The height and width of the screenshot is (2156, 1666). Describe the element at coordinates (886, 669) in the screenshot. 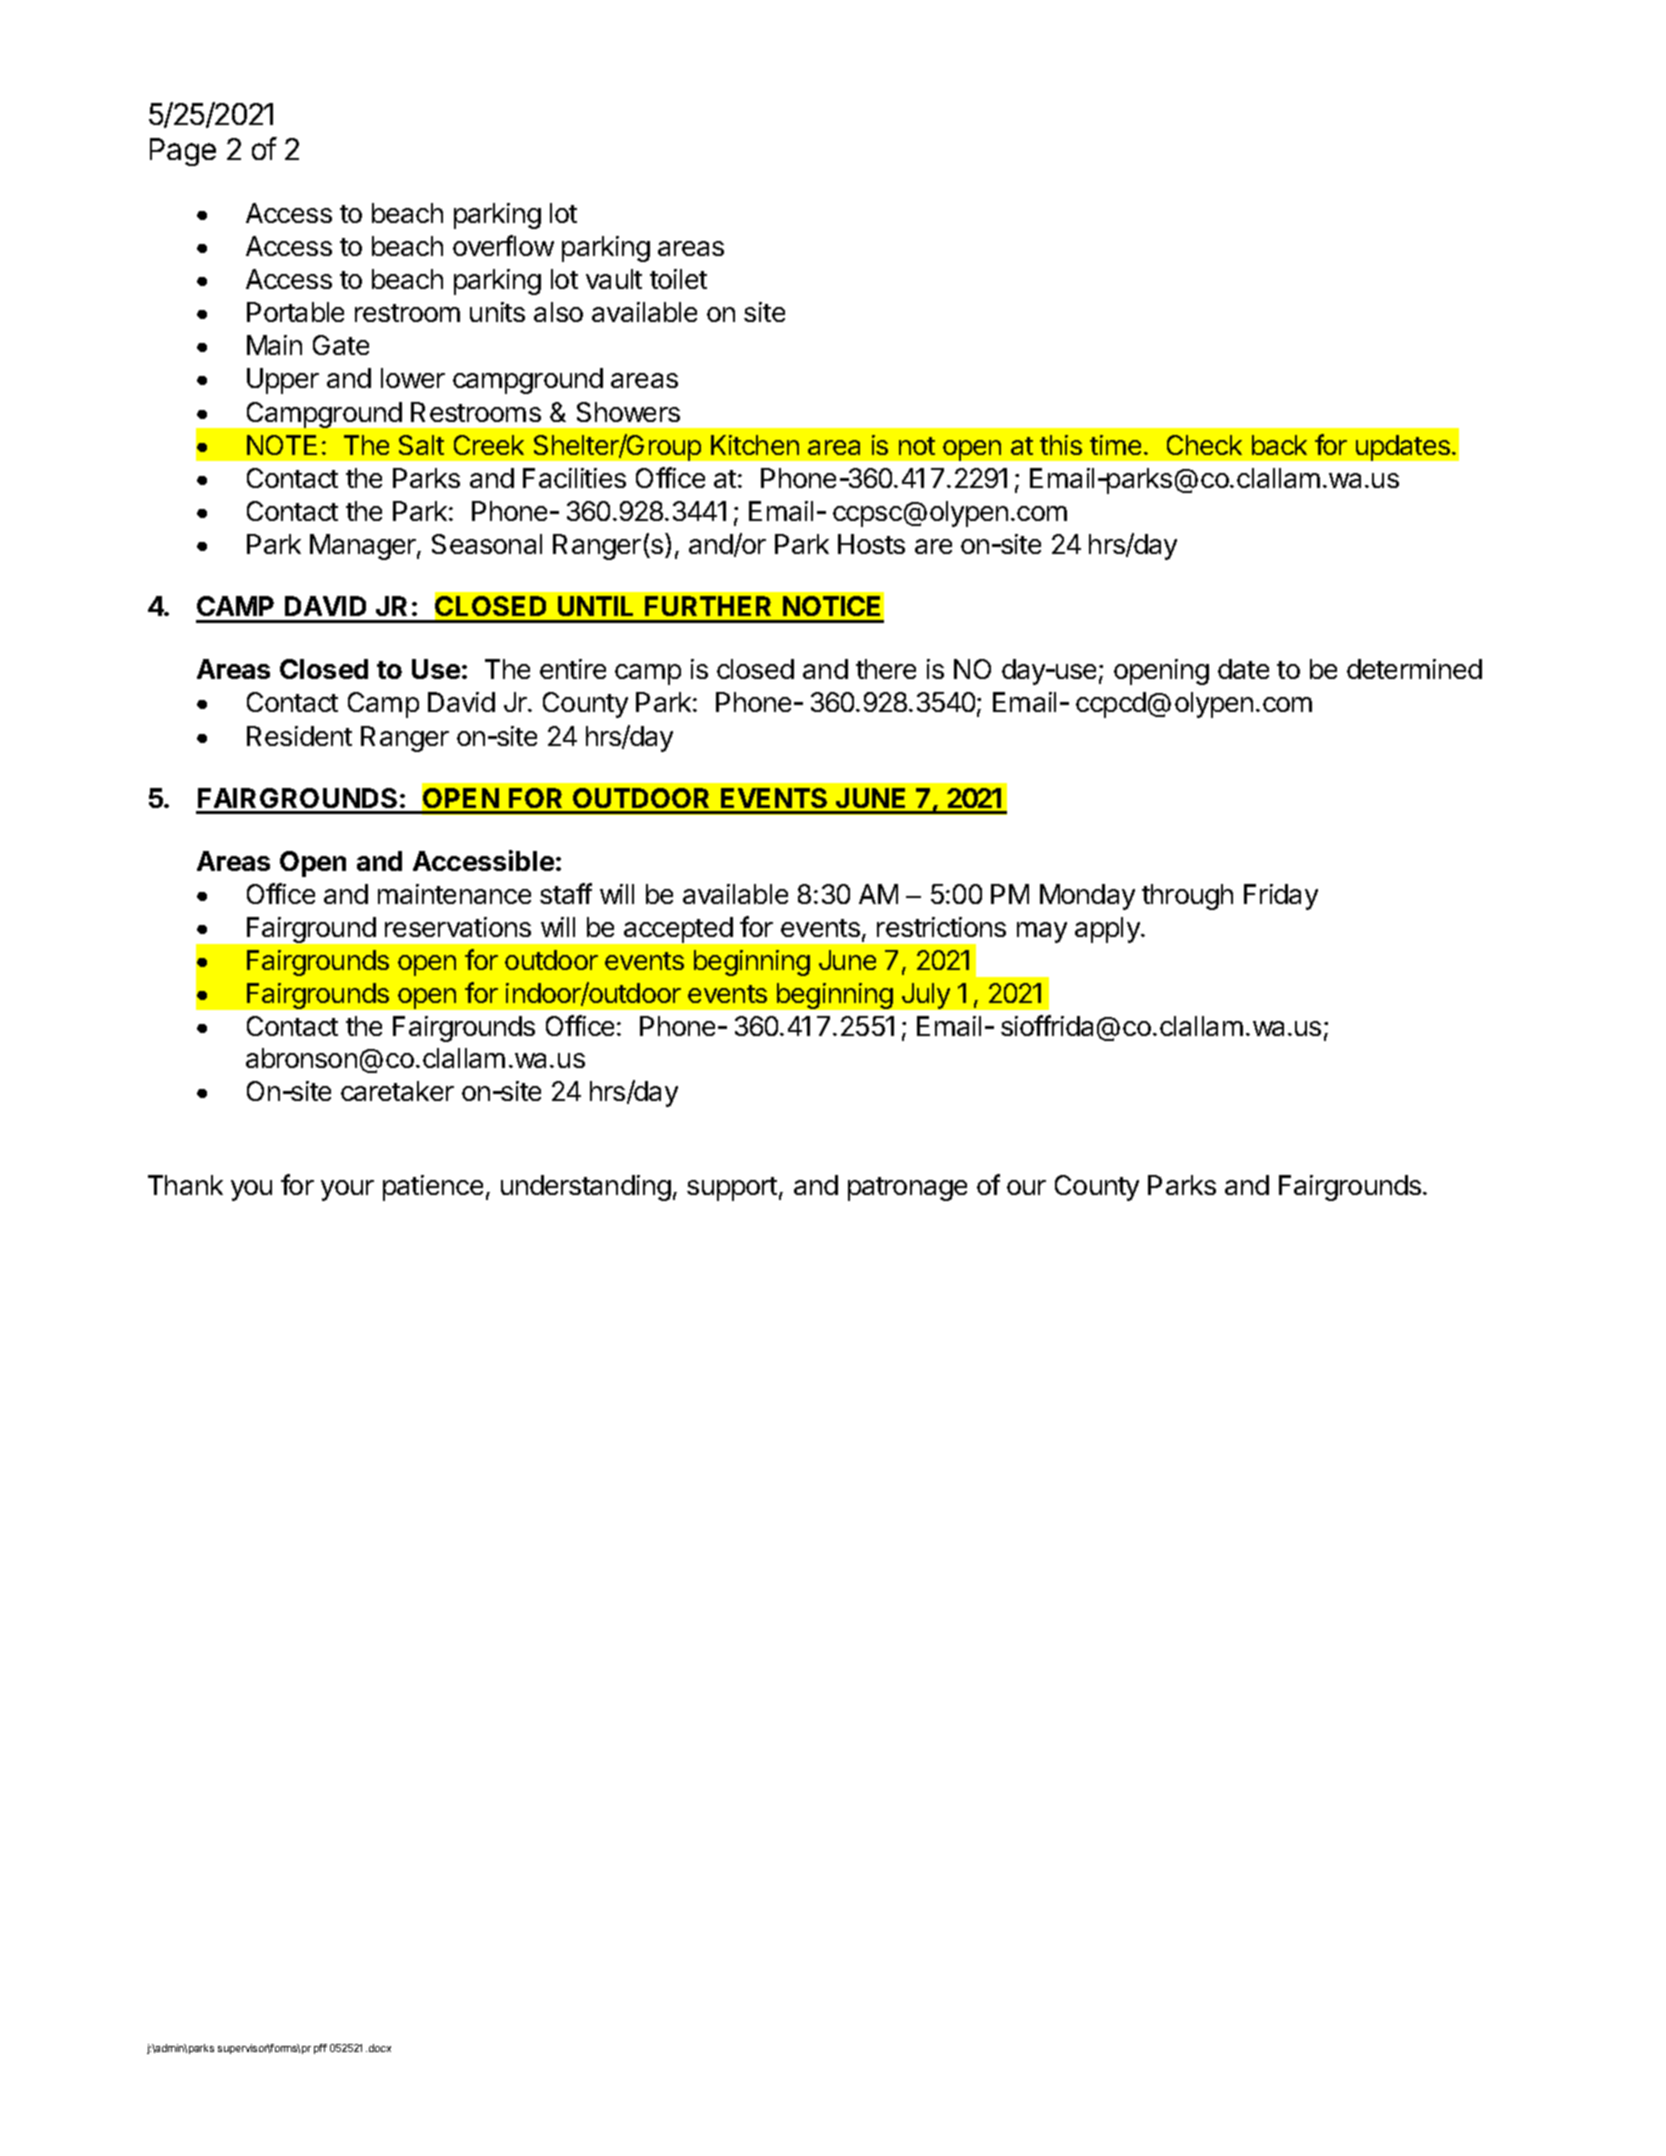

I see `there` at that location.
